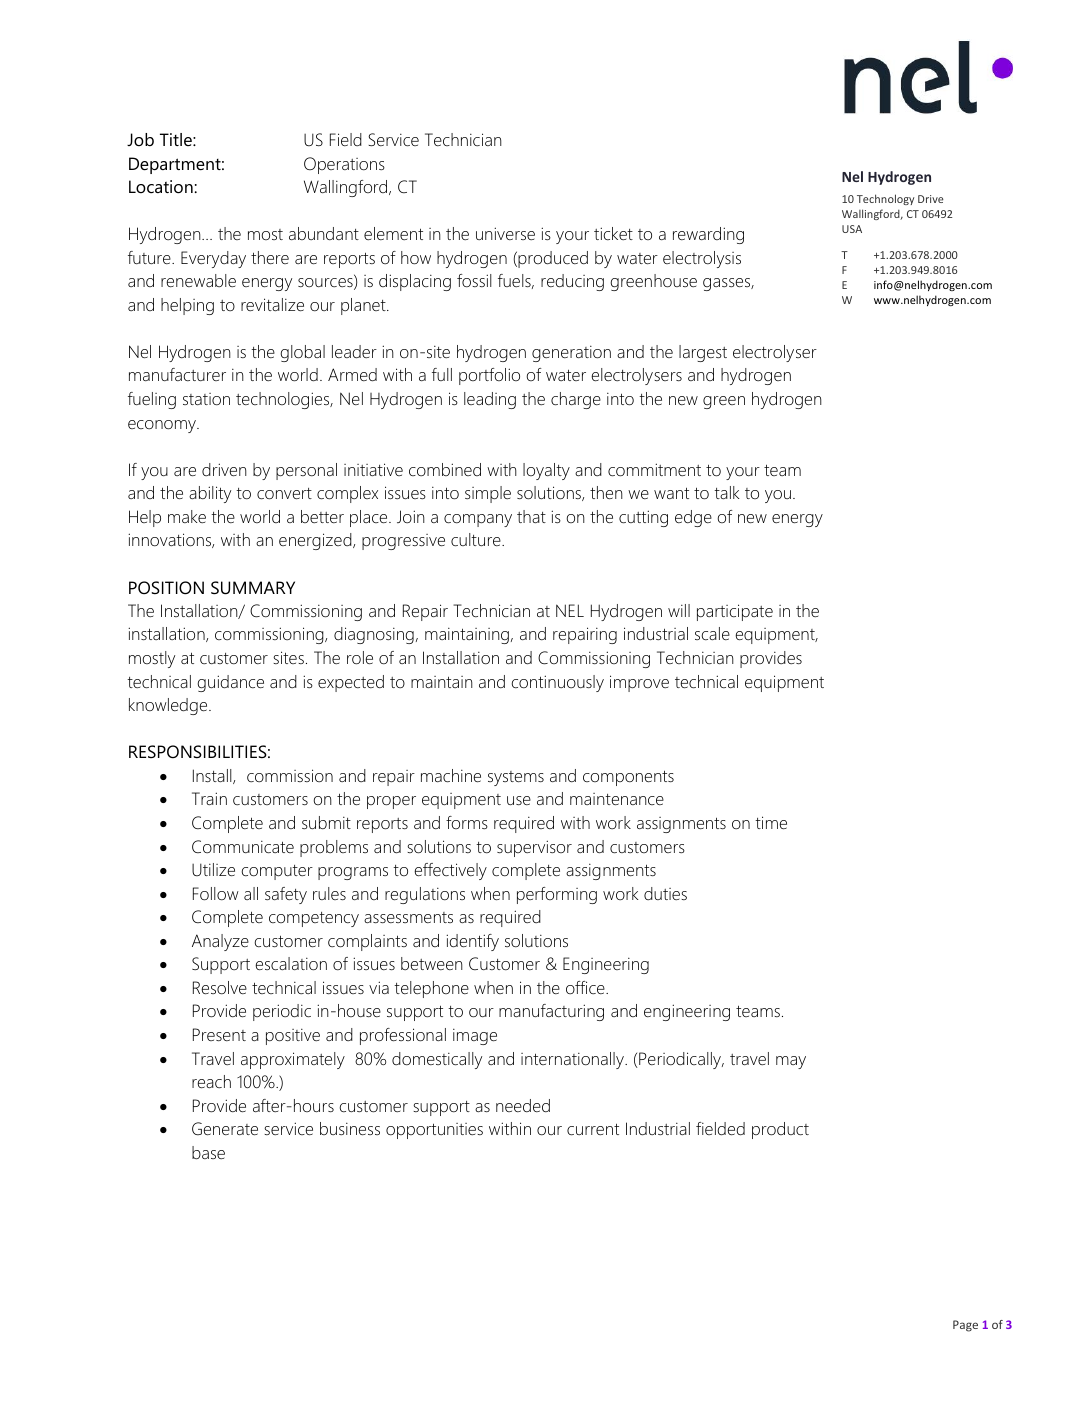 The width and height of the page is (1084, 1402). What do you see at coordinates (885, 199) in the page?
I see `Technology` at bounding box center [885, 199].
